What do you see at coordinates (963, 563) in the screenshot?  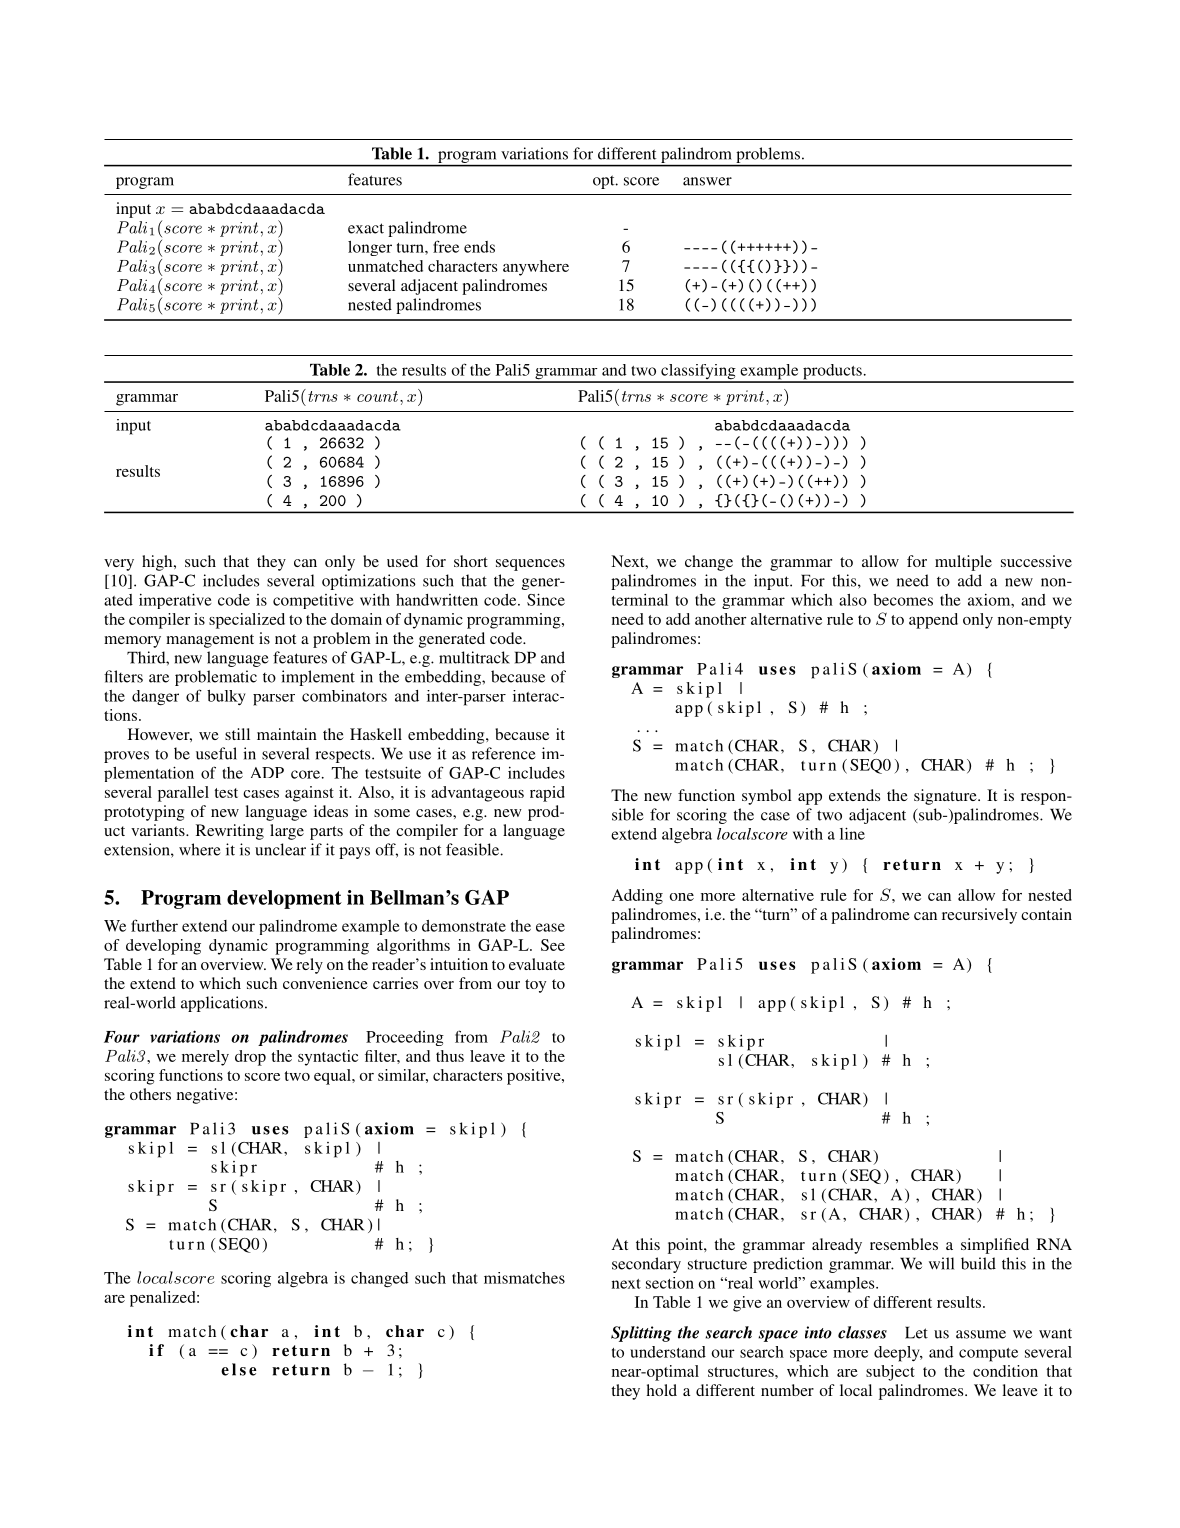 I see `multiple` at bounding box center [963, 563].
